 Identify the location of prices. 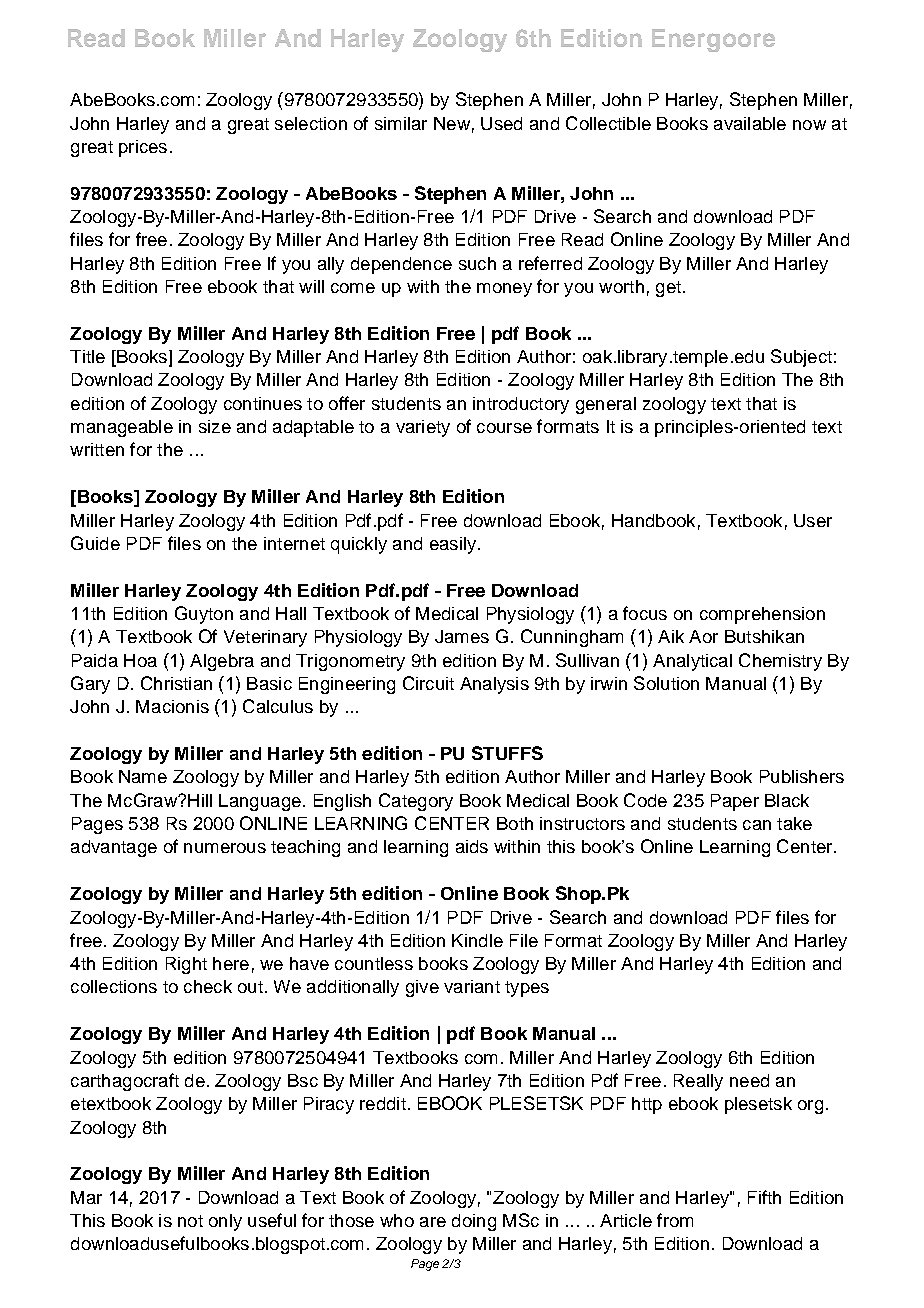
(143, 148).
